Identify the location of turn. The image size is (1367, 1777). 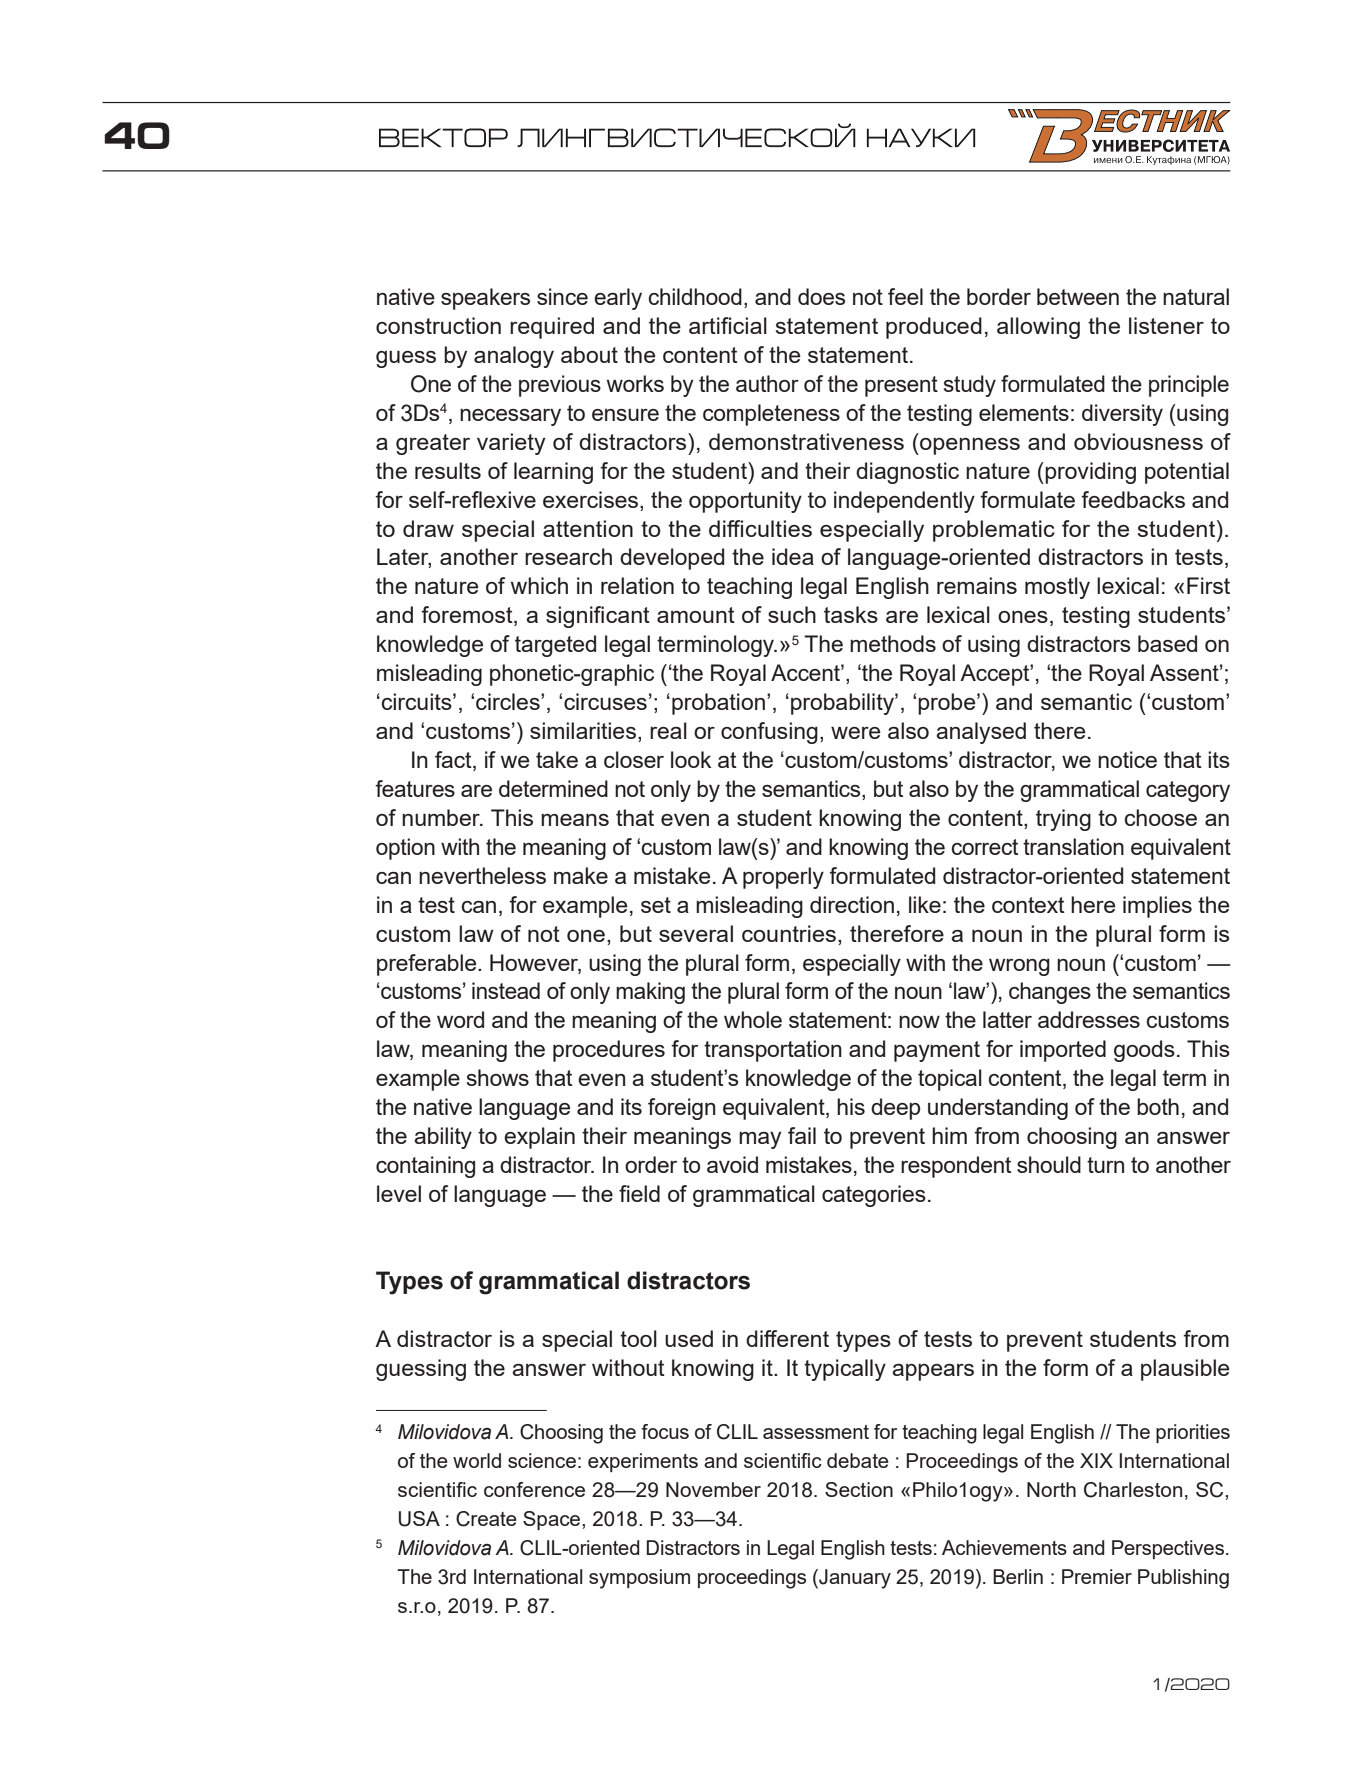
(1105, 1165).
